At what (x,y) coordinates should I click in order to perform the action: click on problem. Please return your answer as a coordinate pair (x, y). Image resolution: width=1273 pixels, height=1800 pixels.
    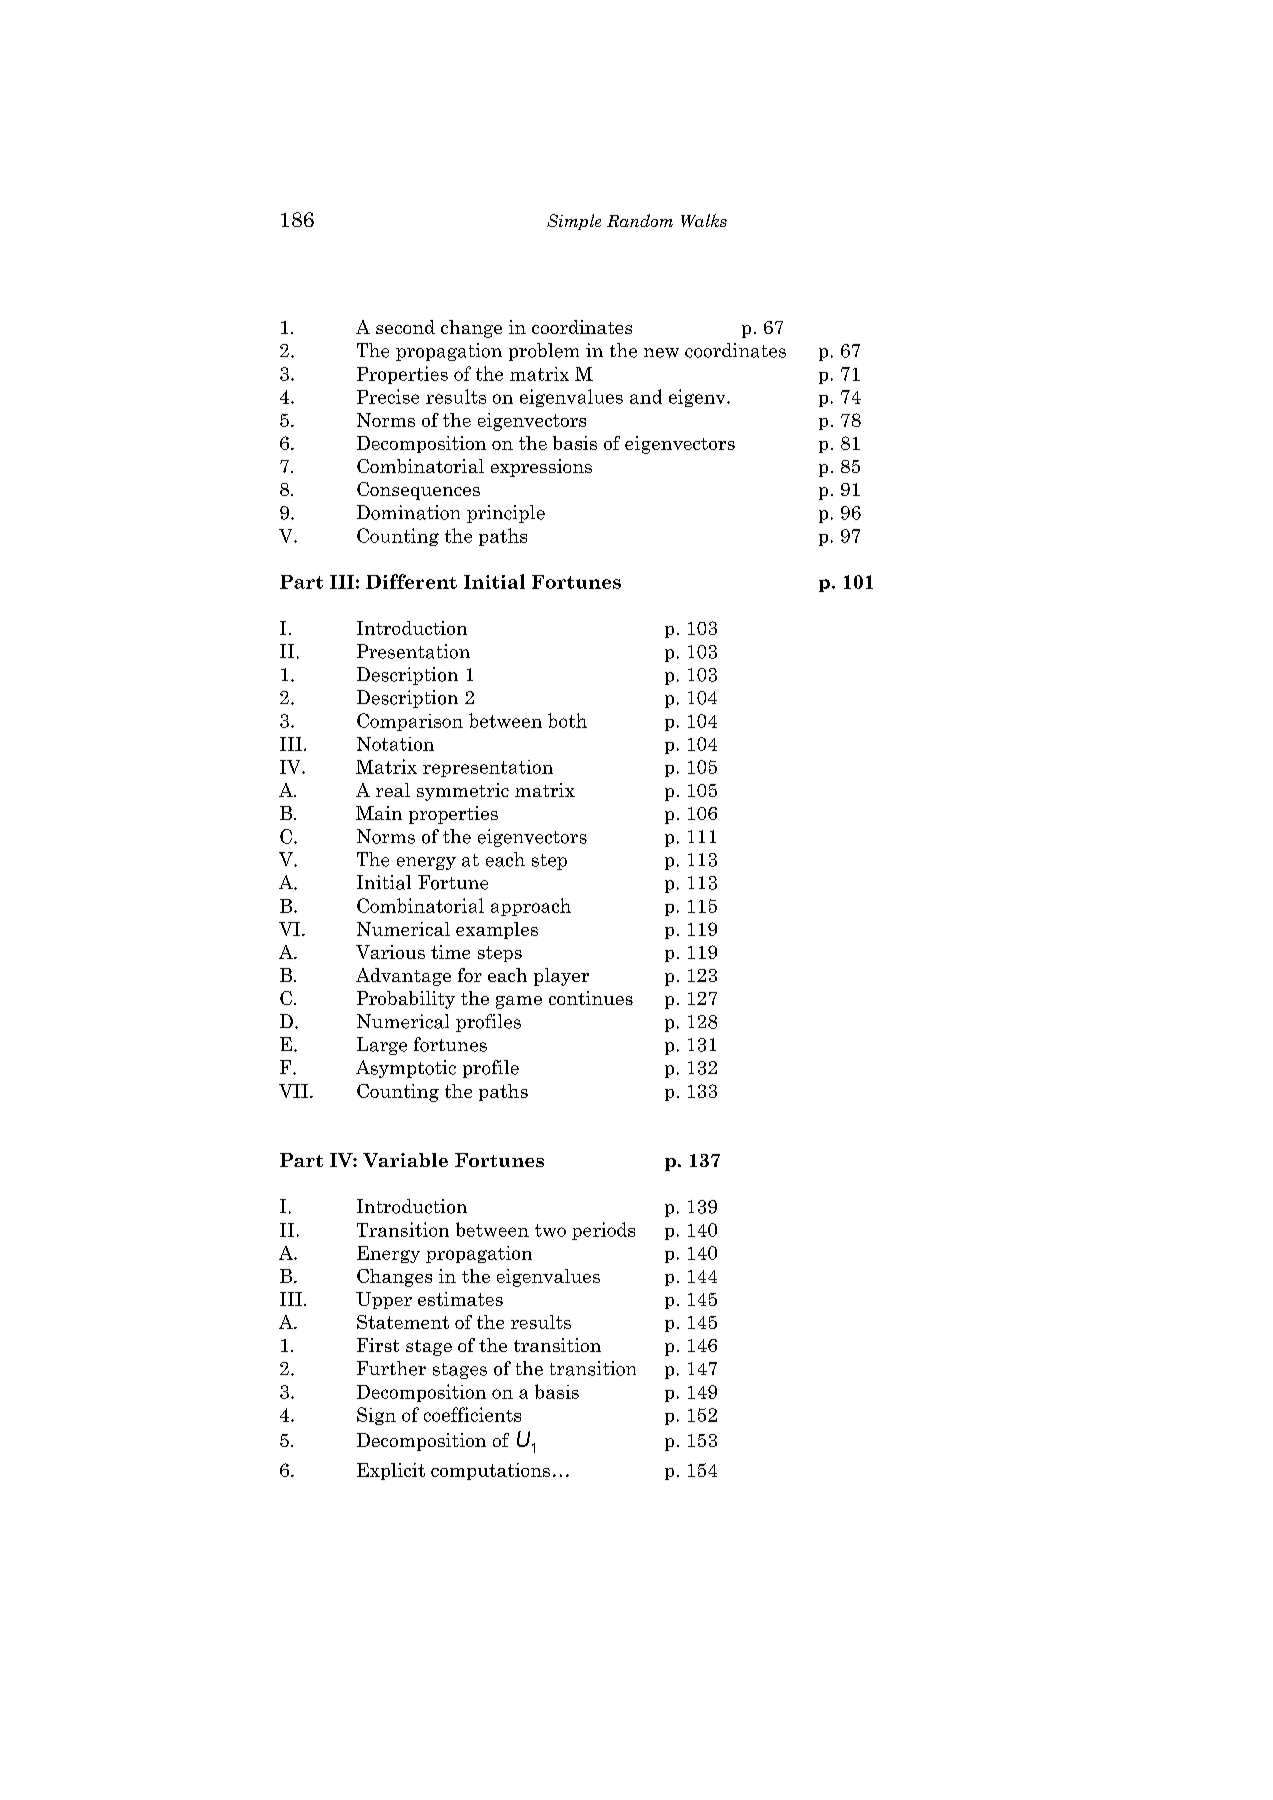
    Looking at the image, I should click on (544, 352).
